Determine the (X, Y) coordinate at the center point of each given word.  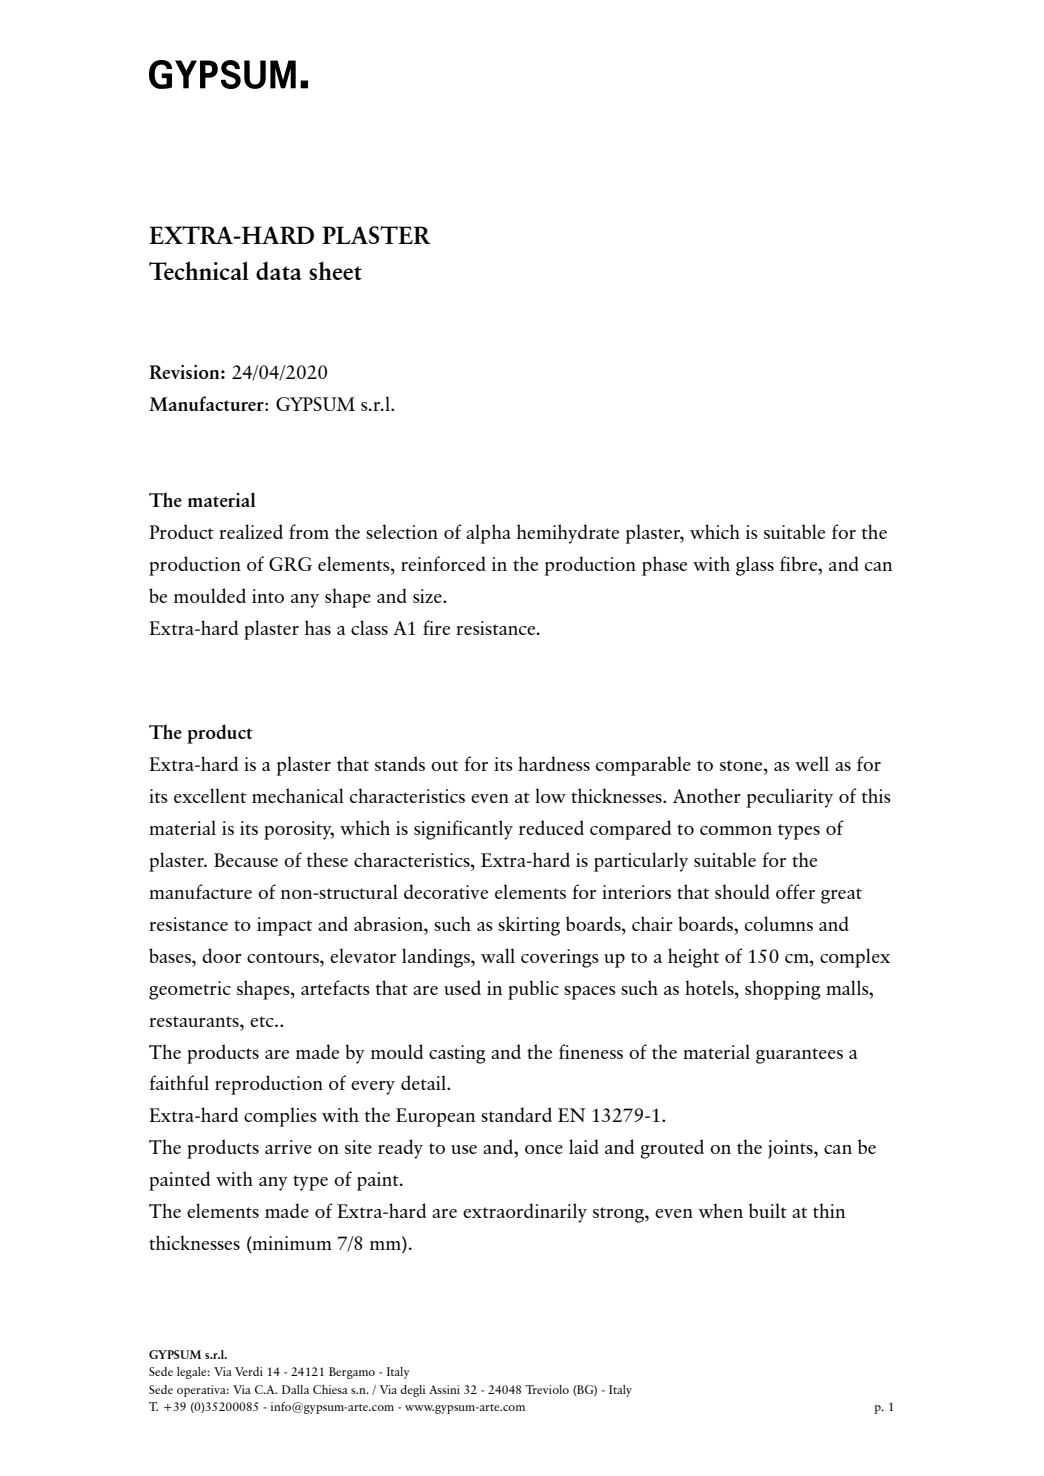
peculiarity (790, 798)
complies (280, 1117)
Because (246, 860)
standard (516, 1114)
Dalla (295, 1389)
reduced (551, 827)
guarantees (799, 1056)
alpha (488, 534)
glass (755, 566)
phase (664, 566)
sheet (335, 270)
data (278, 270)
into (268, 596)
